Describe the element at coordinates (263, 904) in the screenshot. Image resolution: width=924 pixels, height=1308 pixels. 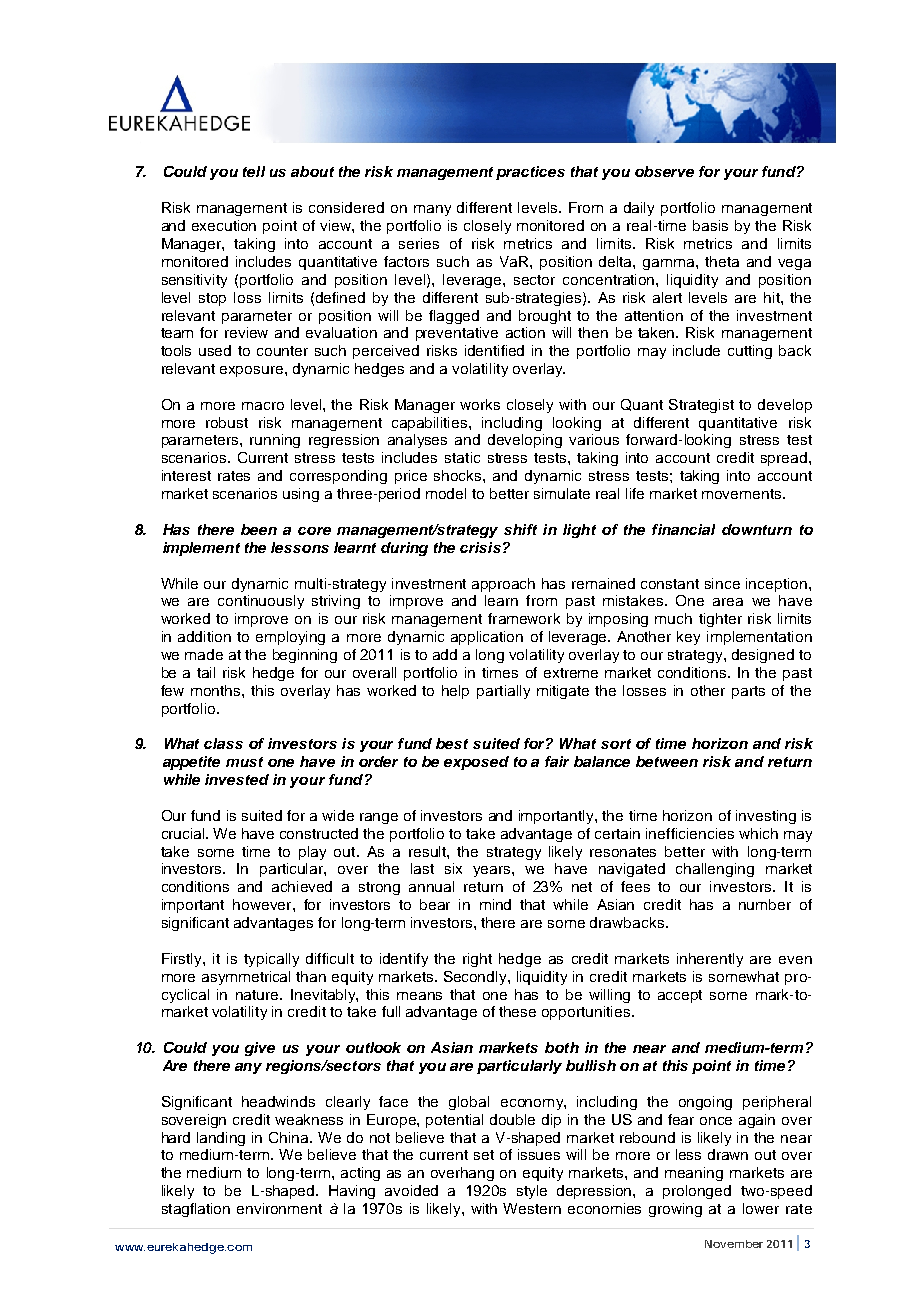
I see `however` at that location.
